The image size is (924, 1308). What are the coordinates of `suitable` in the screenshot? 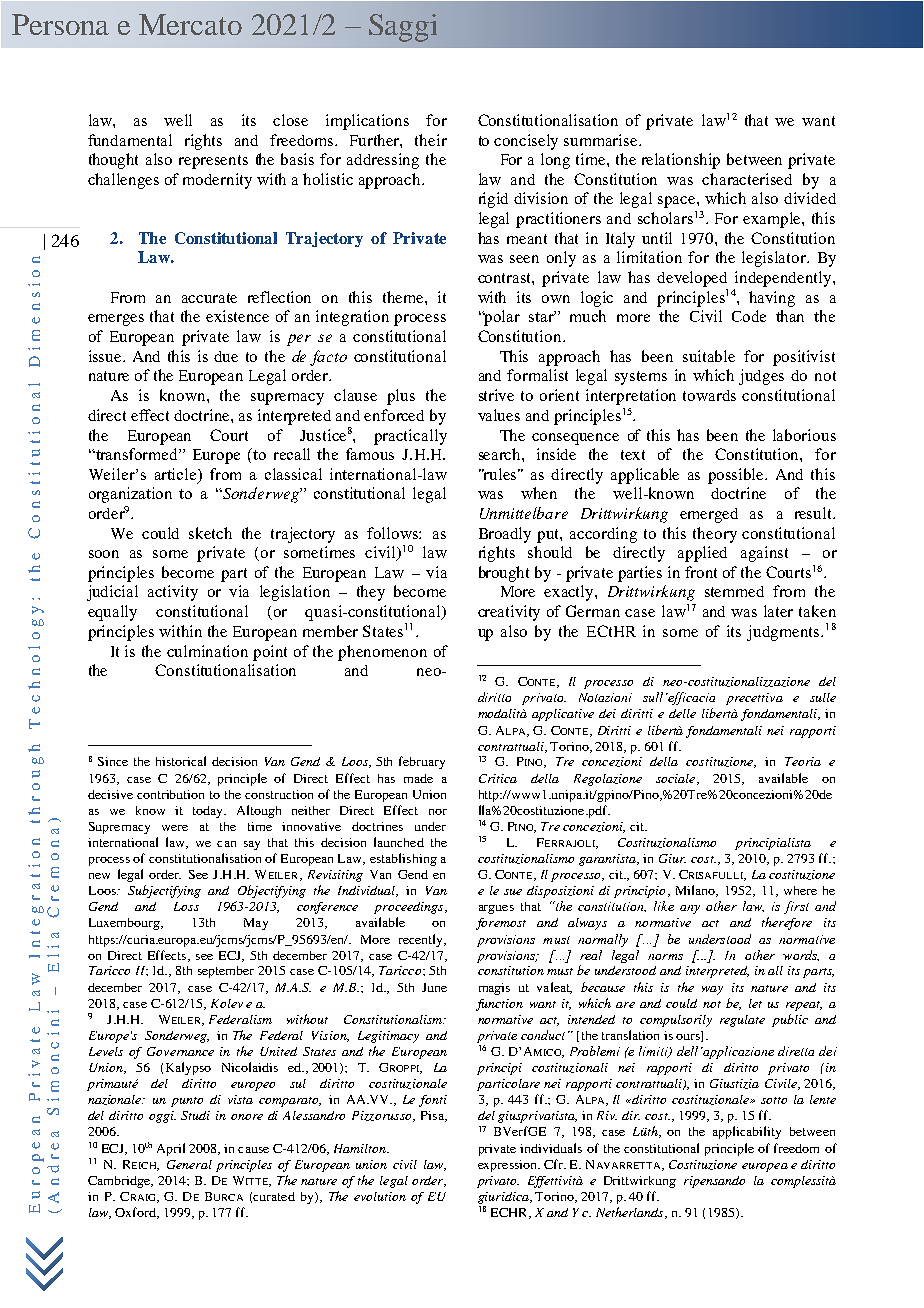 It's located at (709, 356).
